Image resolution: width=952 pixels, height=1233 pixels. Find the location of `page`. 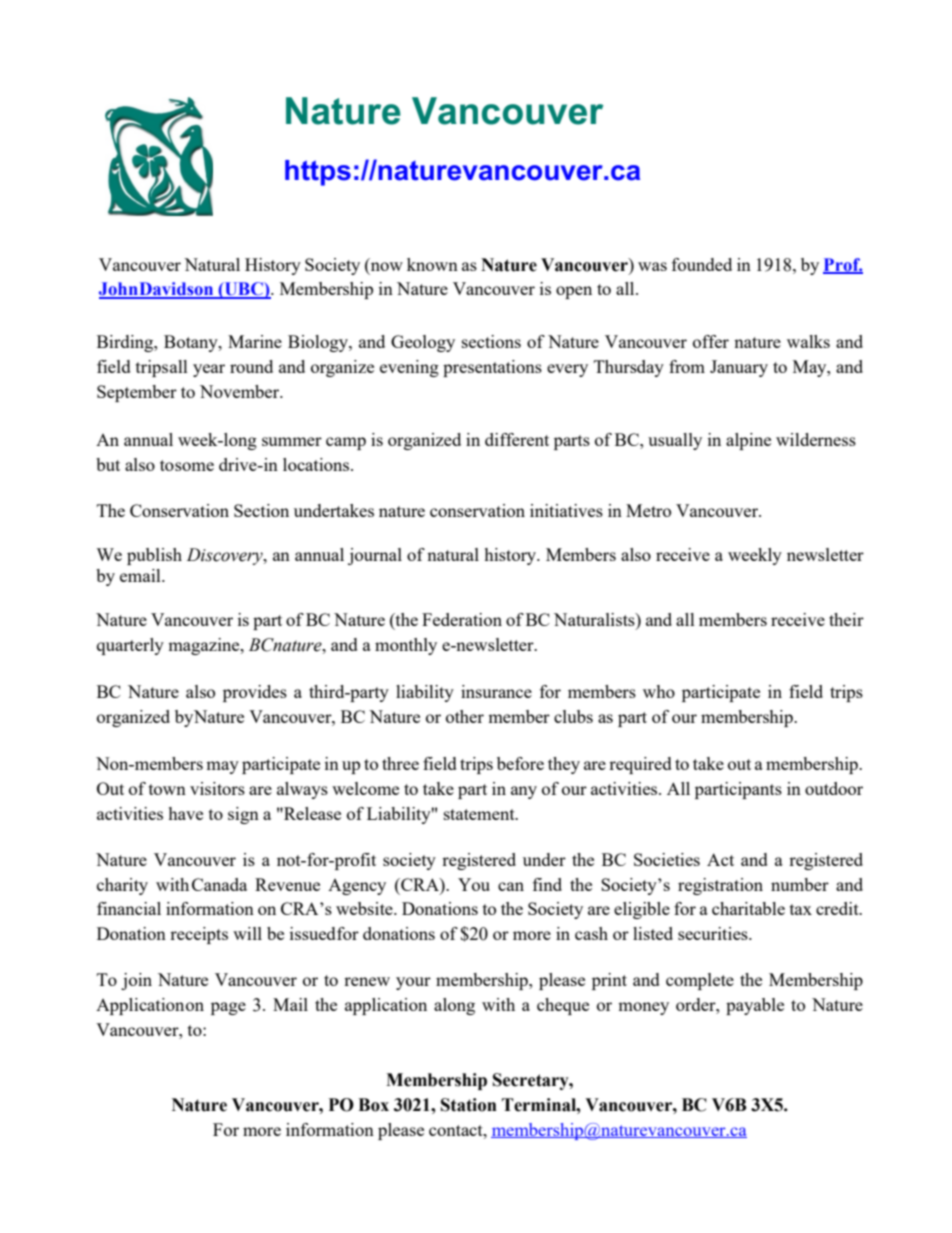

page is located at coordinates (228, 1008).
